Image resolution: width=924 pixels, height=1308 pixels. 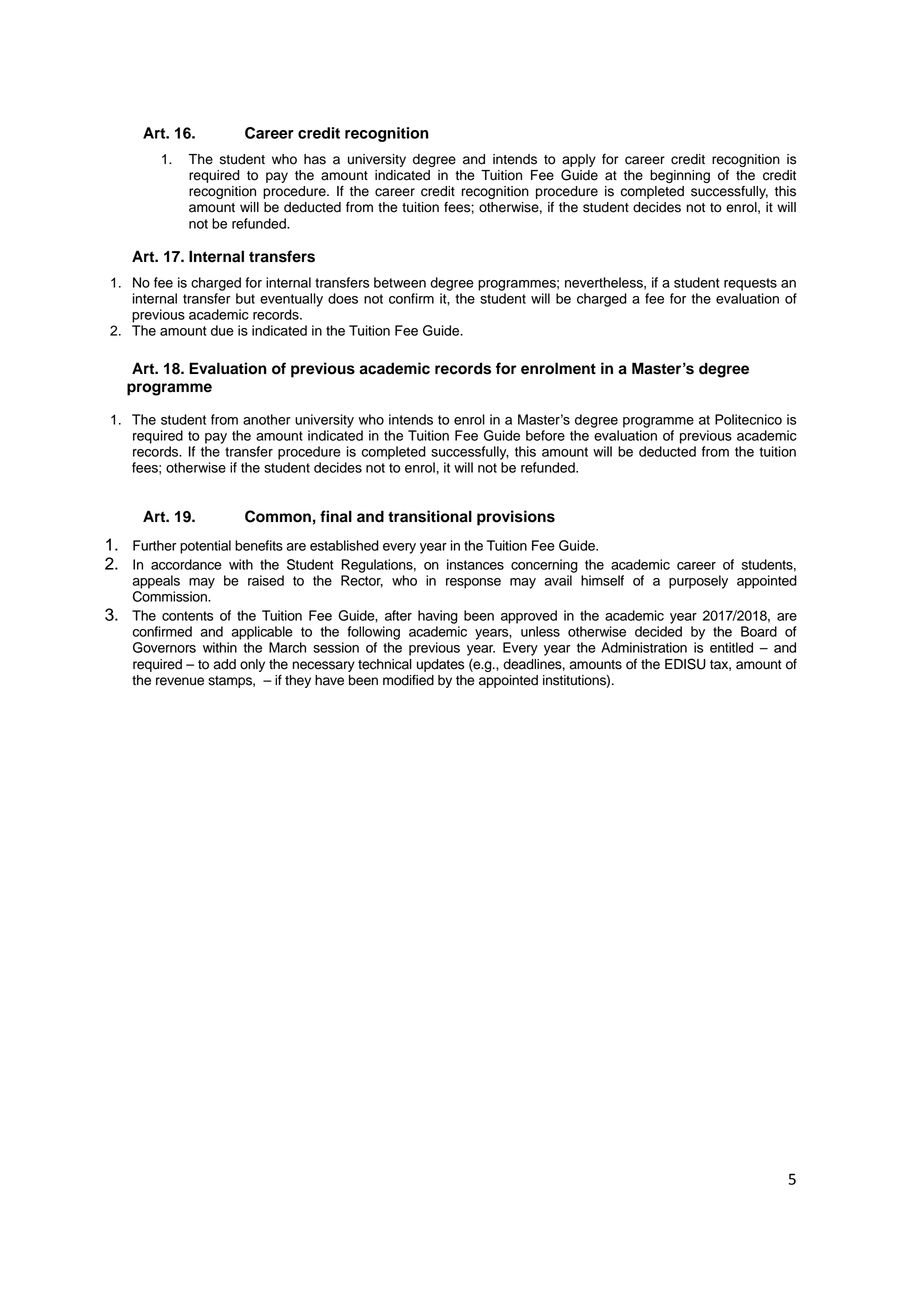 I want to click on has, so click(x=315, y=159).
